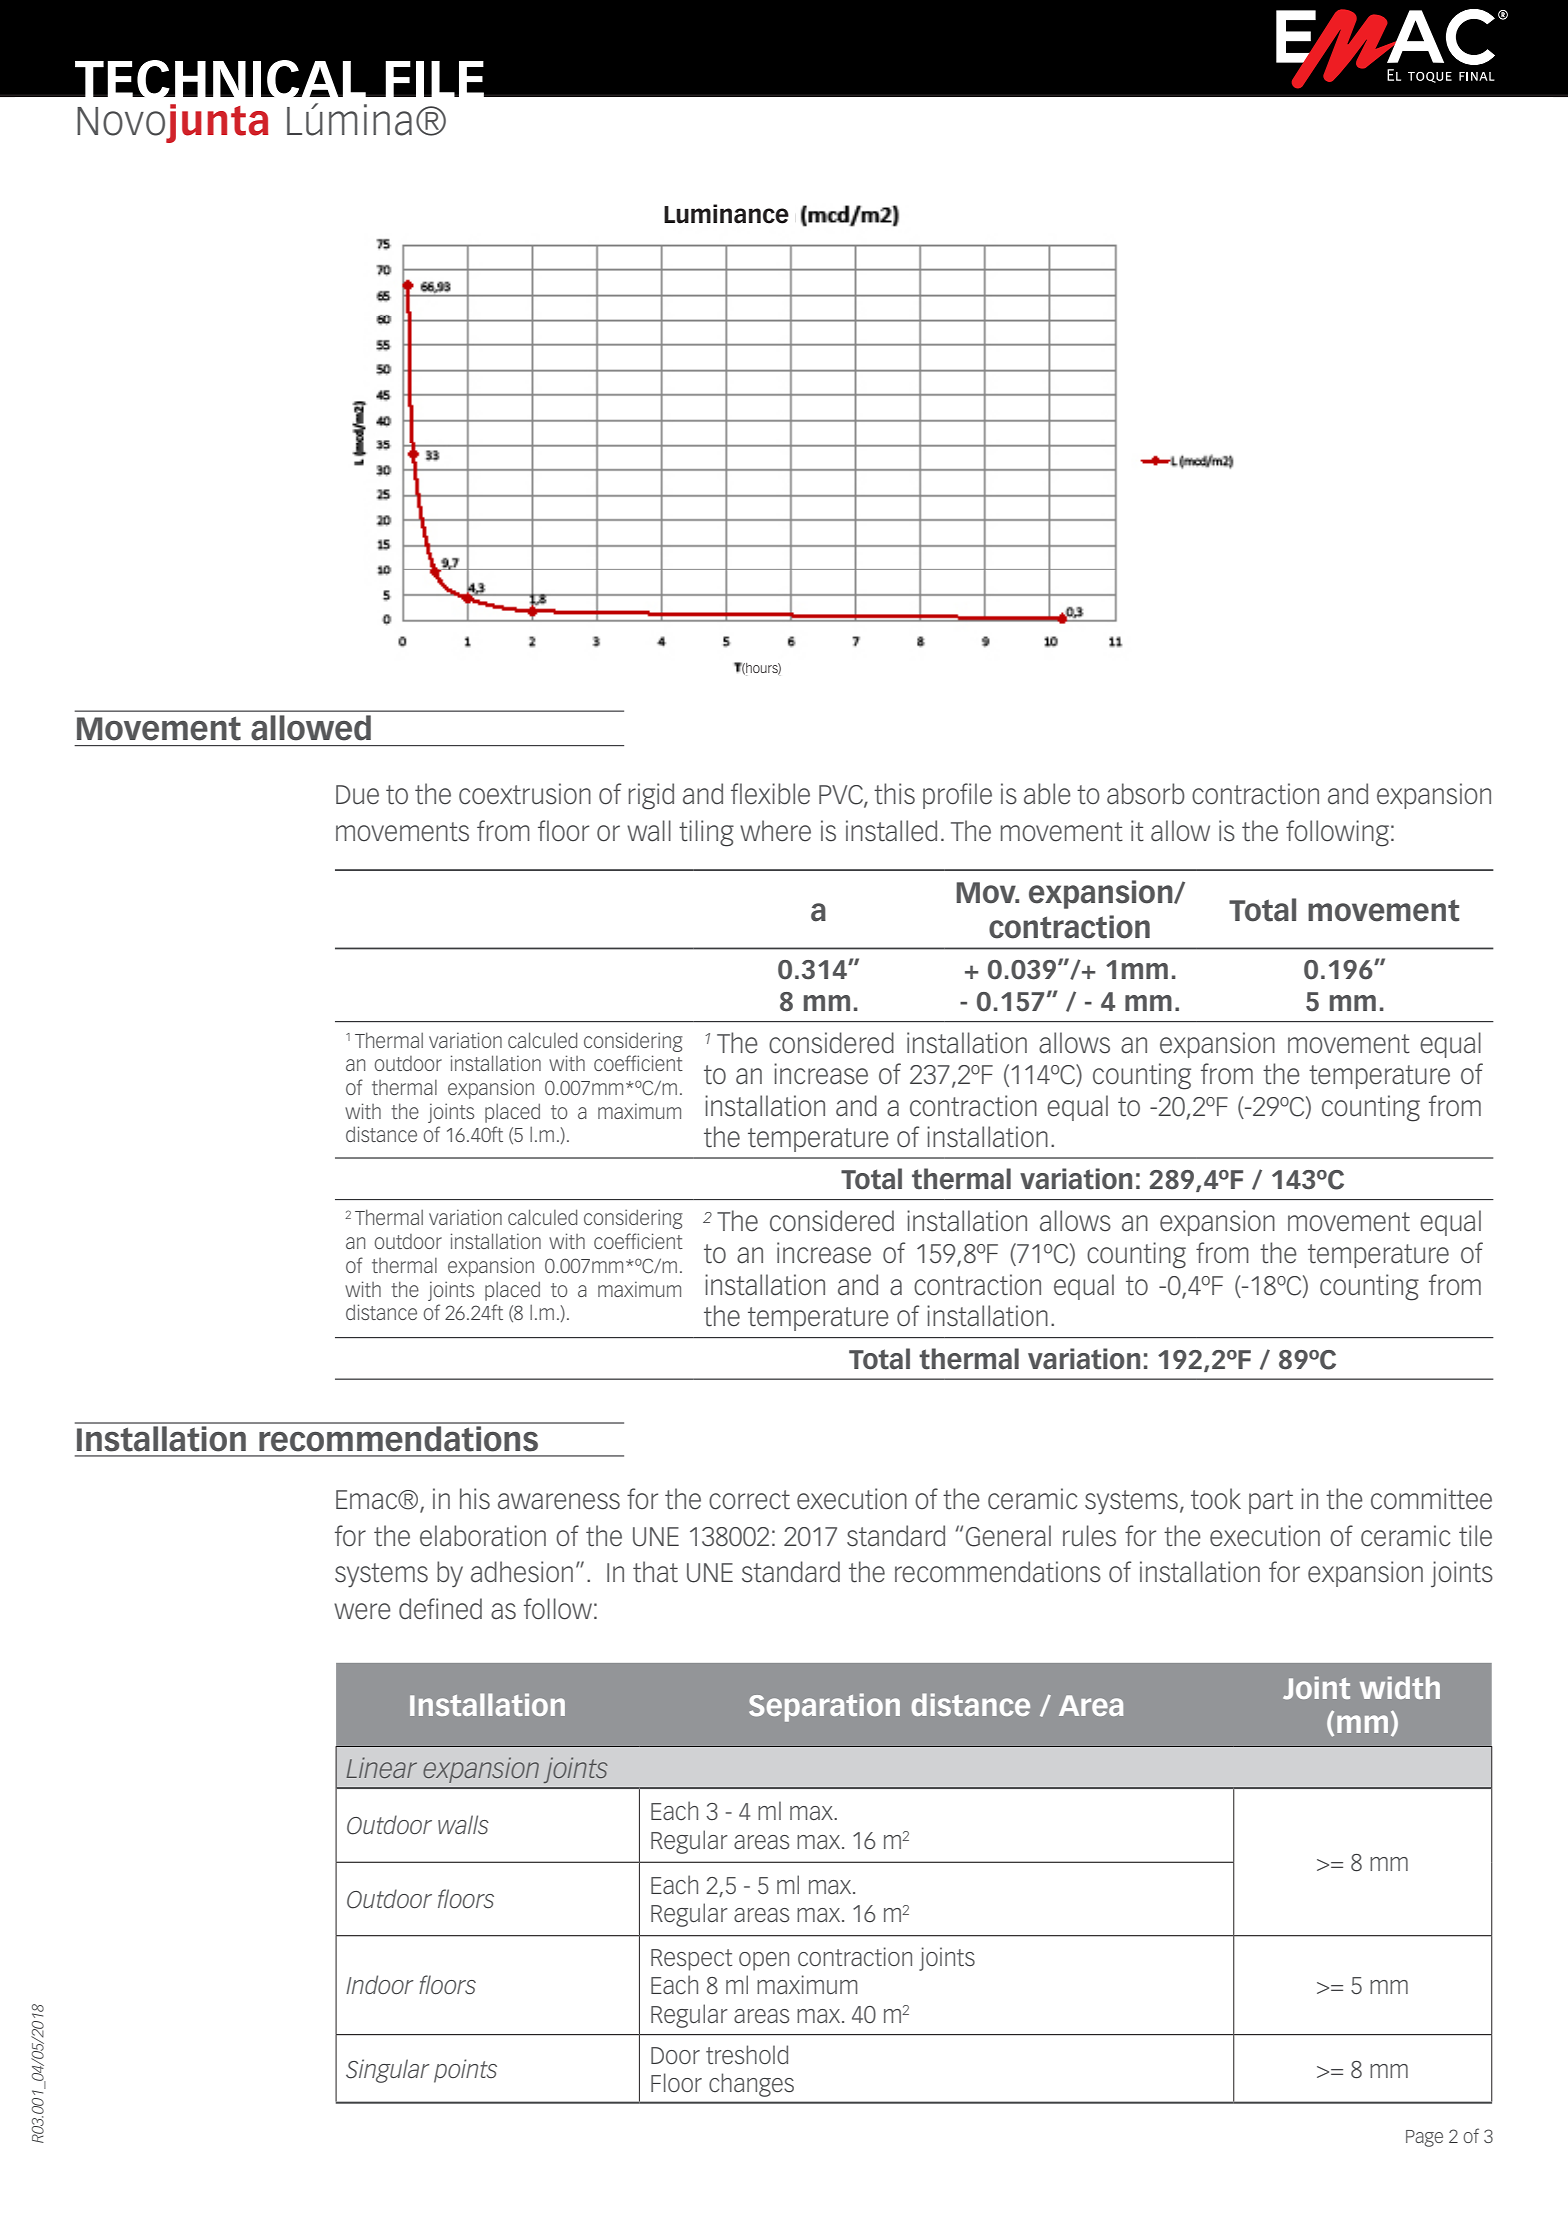 The height and width of the image is (2218, 1568). I want to click on points, so click(465, 2071).
